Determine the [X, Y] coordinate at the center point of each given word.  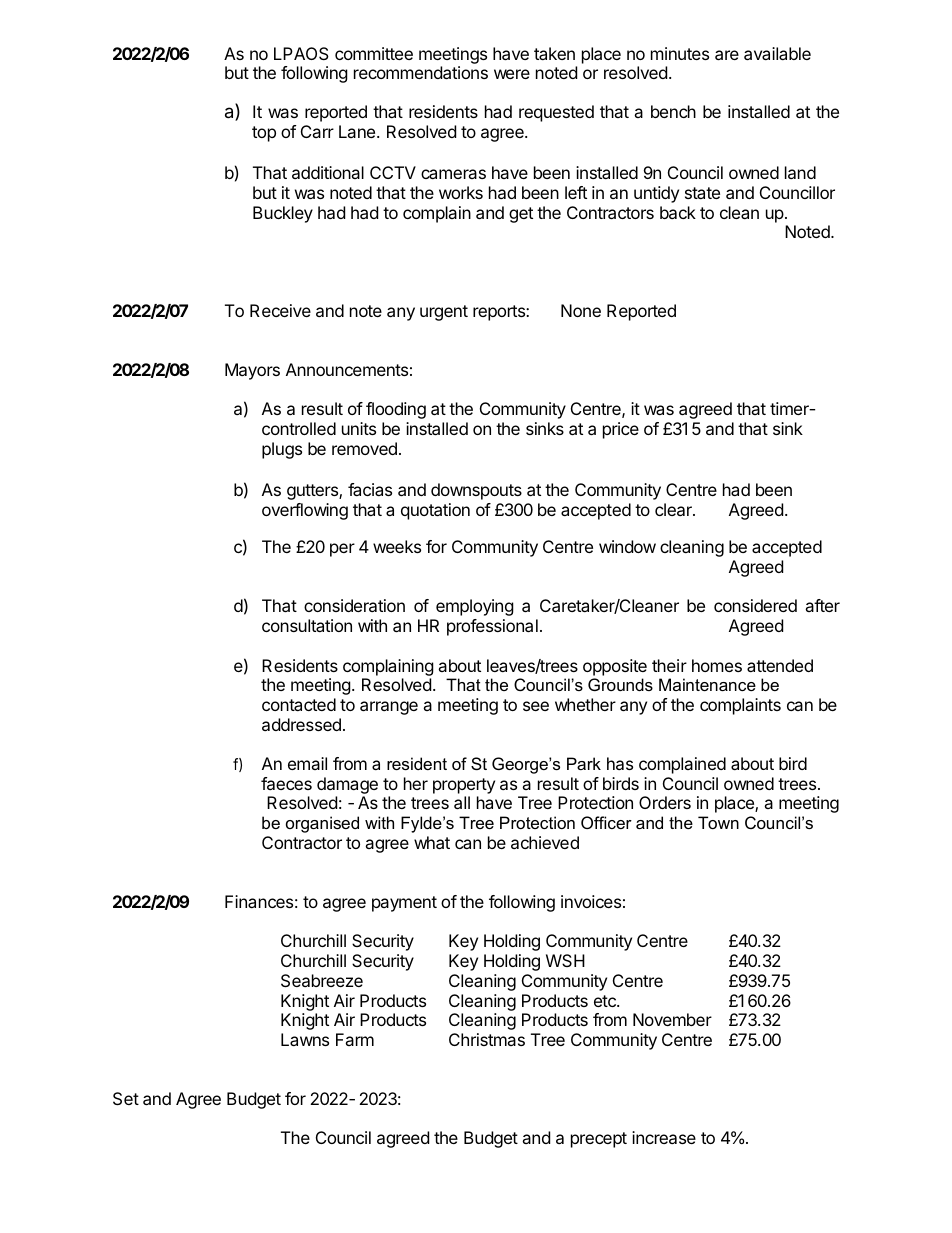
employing [475, 607]
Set [126, 1098]
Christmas [487, 1039]
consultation [307, 625]
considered [755, 605]
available [777, 53]
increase [664, 1137]
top [264, 134]
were [512, 74]
